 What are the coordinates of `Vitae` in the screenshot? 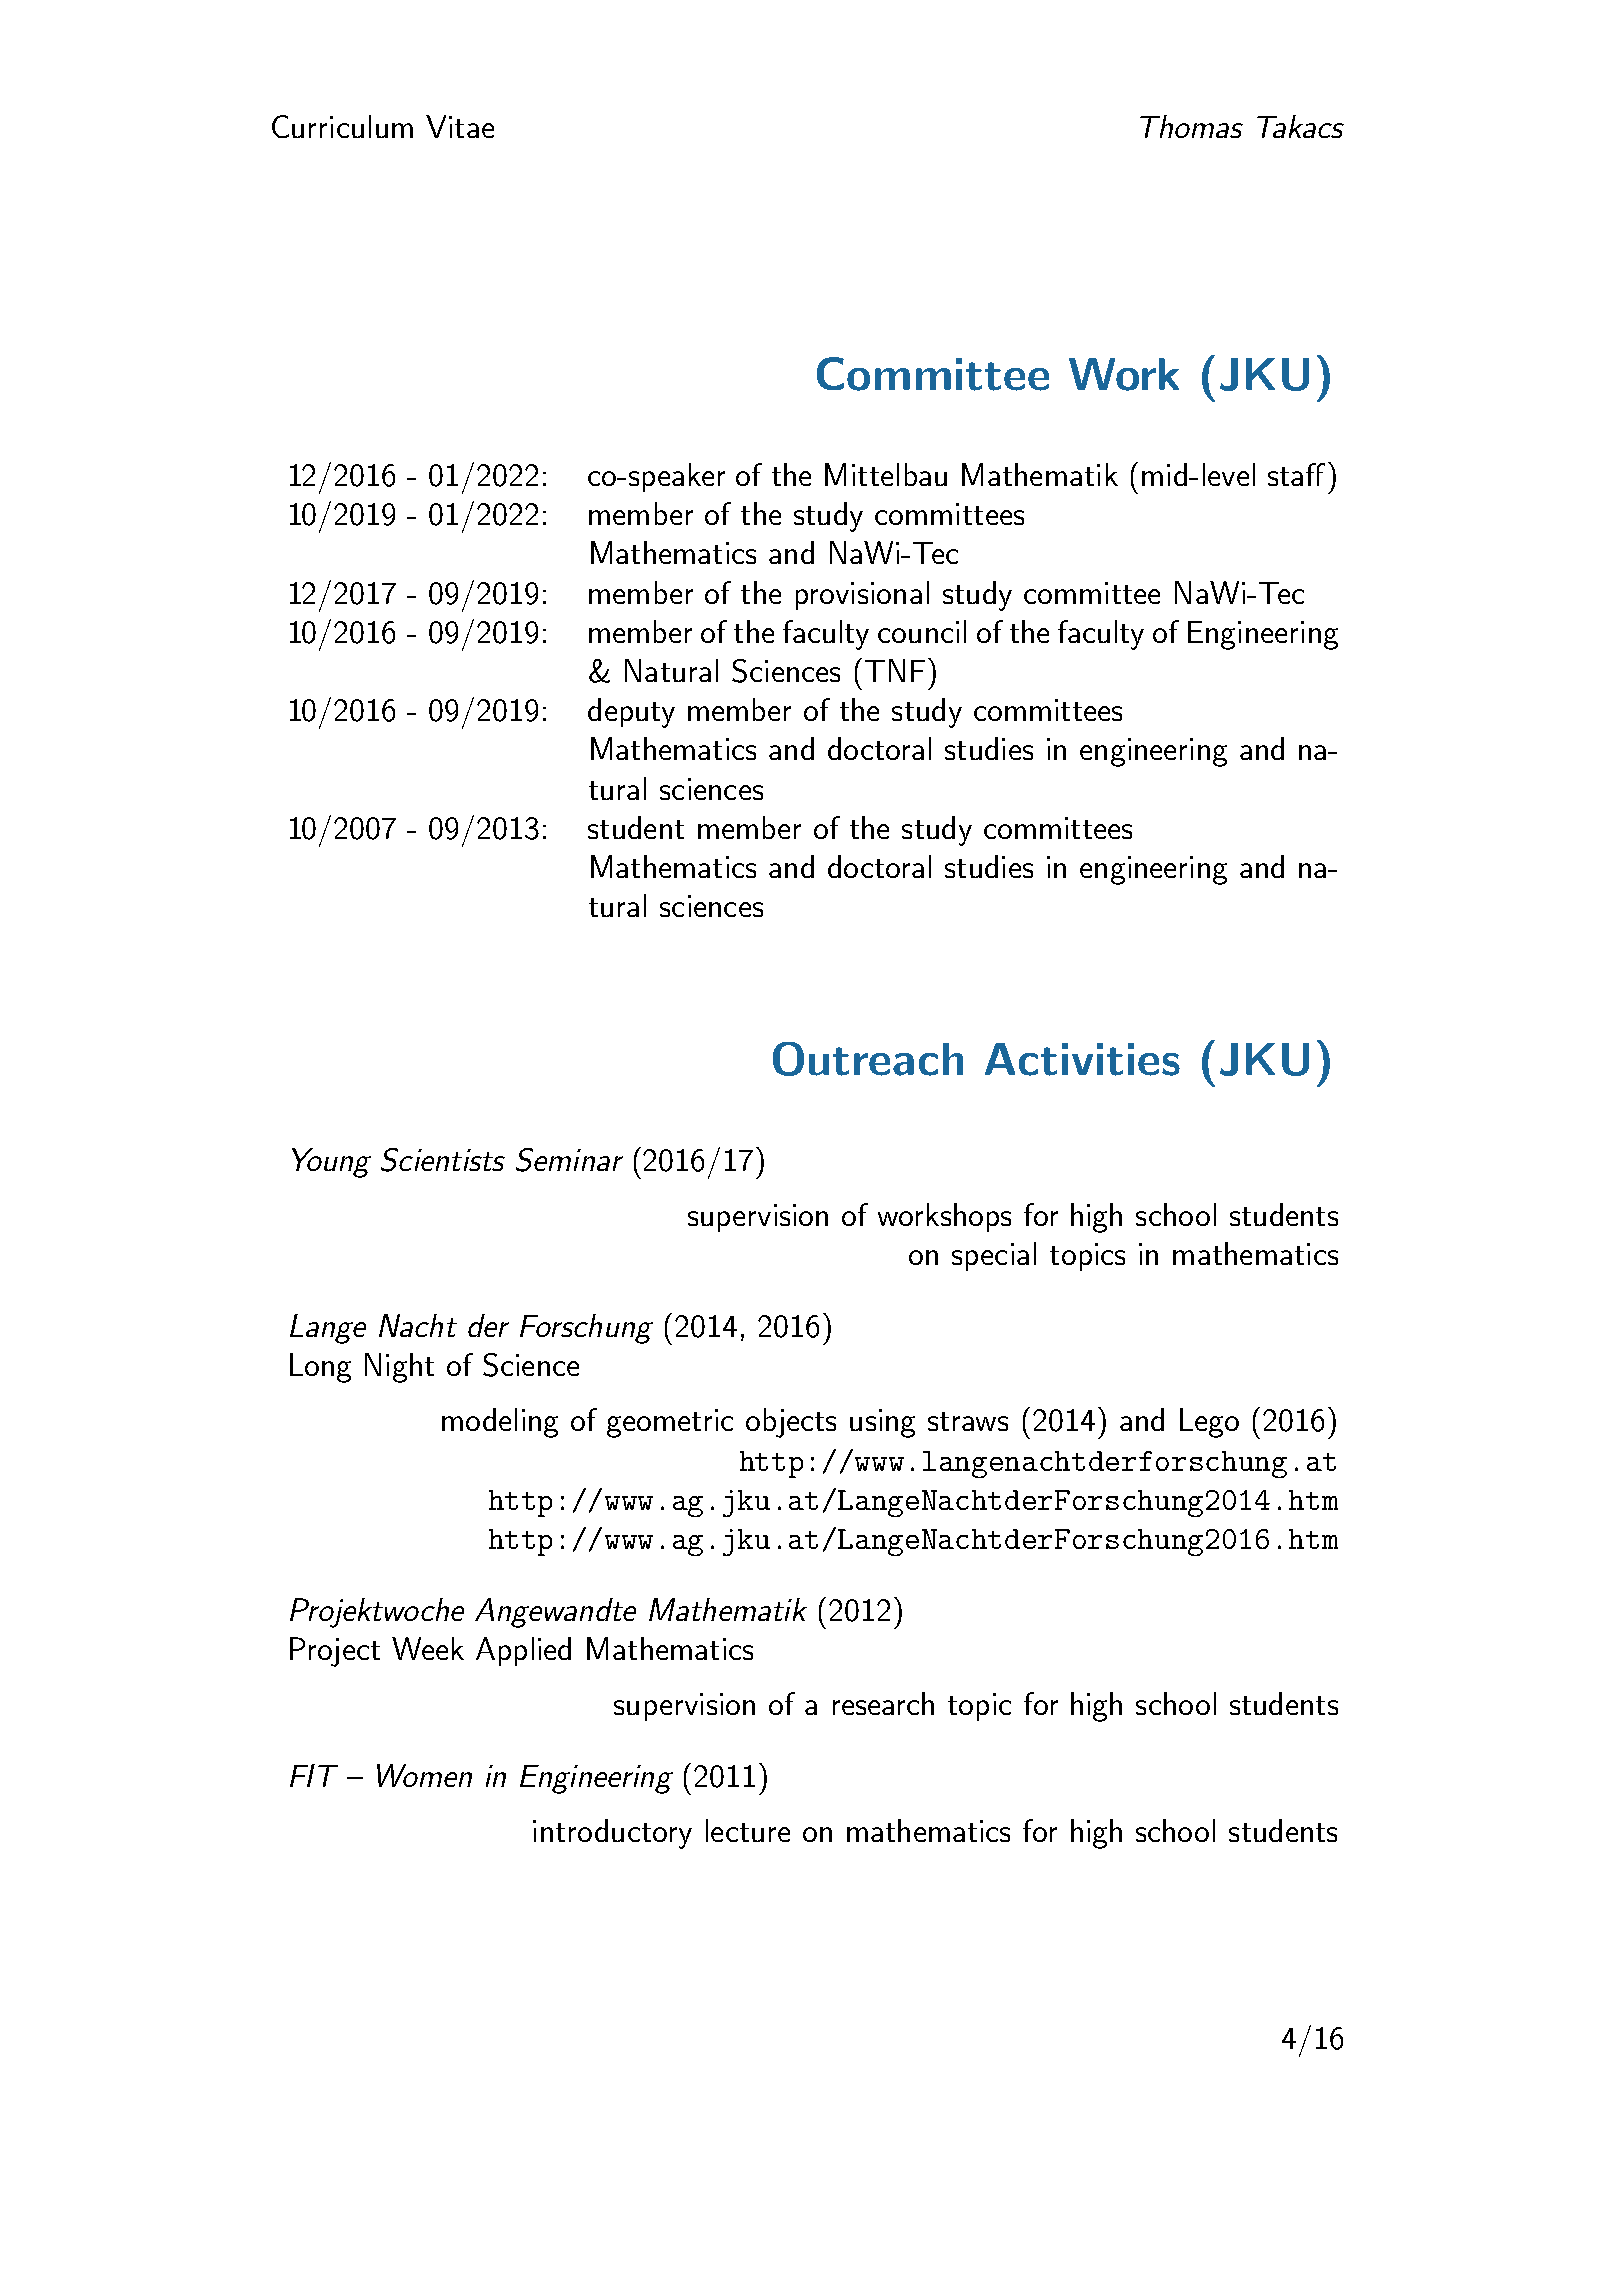 It's located at (460, 126).
